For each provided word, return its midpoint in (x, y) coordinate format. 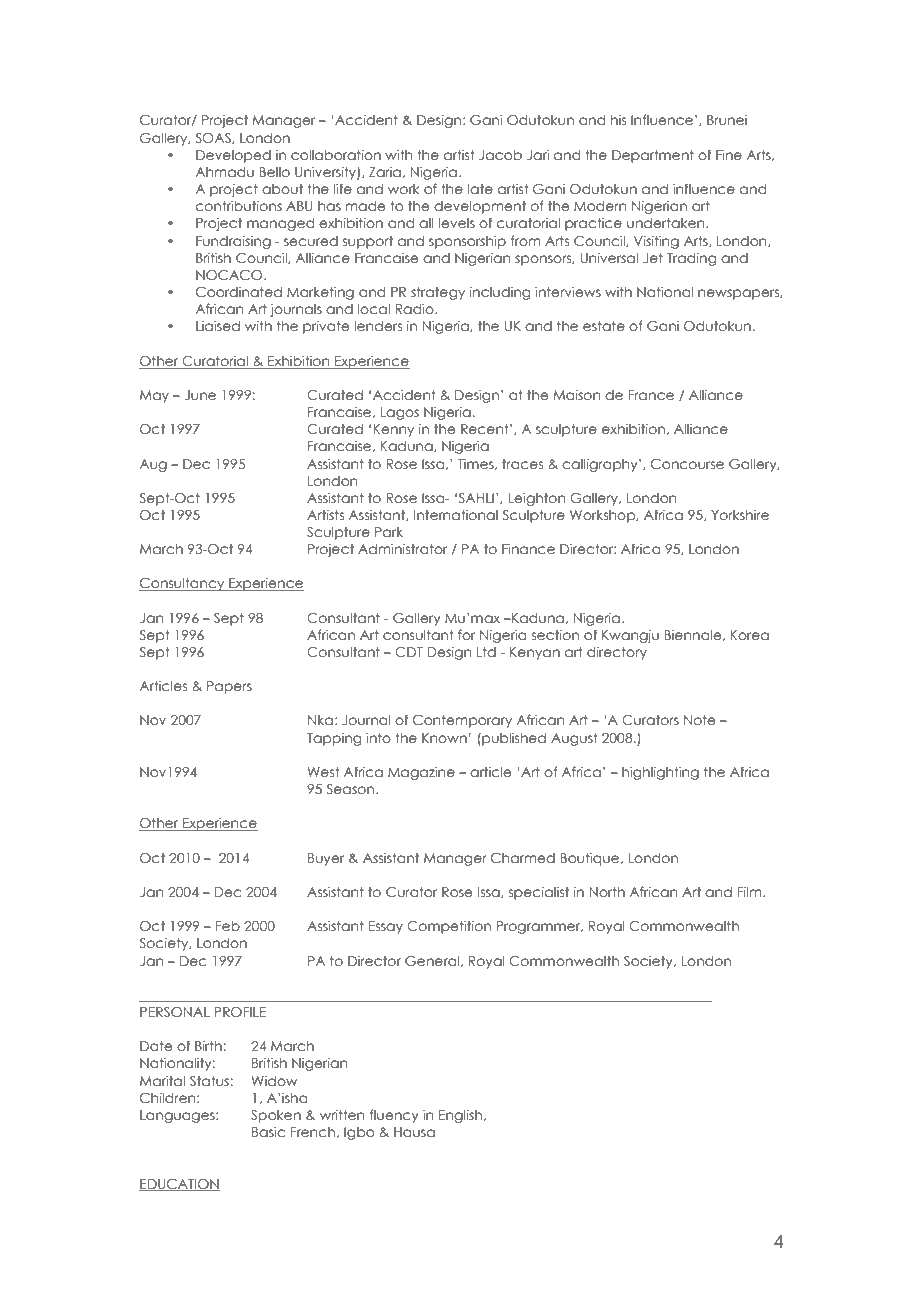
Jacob (500, 155)
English (462, 1116)
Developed (233, 156)
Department (653, 156)
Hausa (414, 1132)
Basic (268, 1131)
